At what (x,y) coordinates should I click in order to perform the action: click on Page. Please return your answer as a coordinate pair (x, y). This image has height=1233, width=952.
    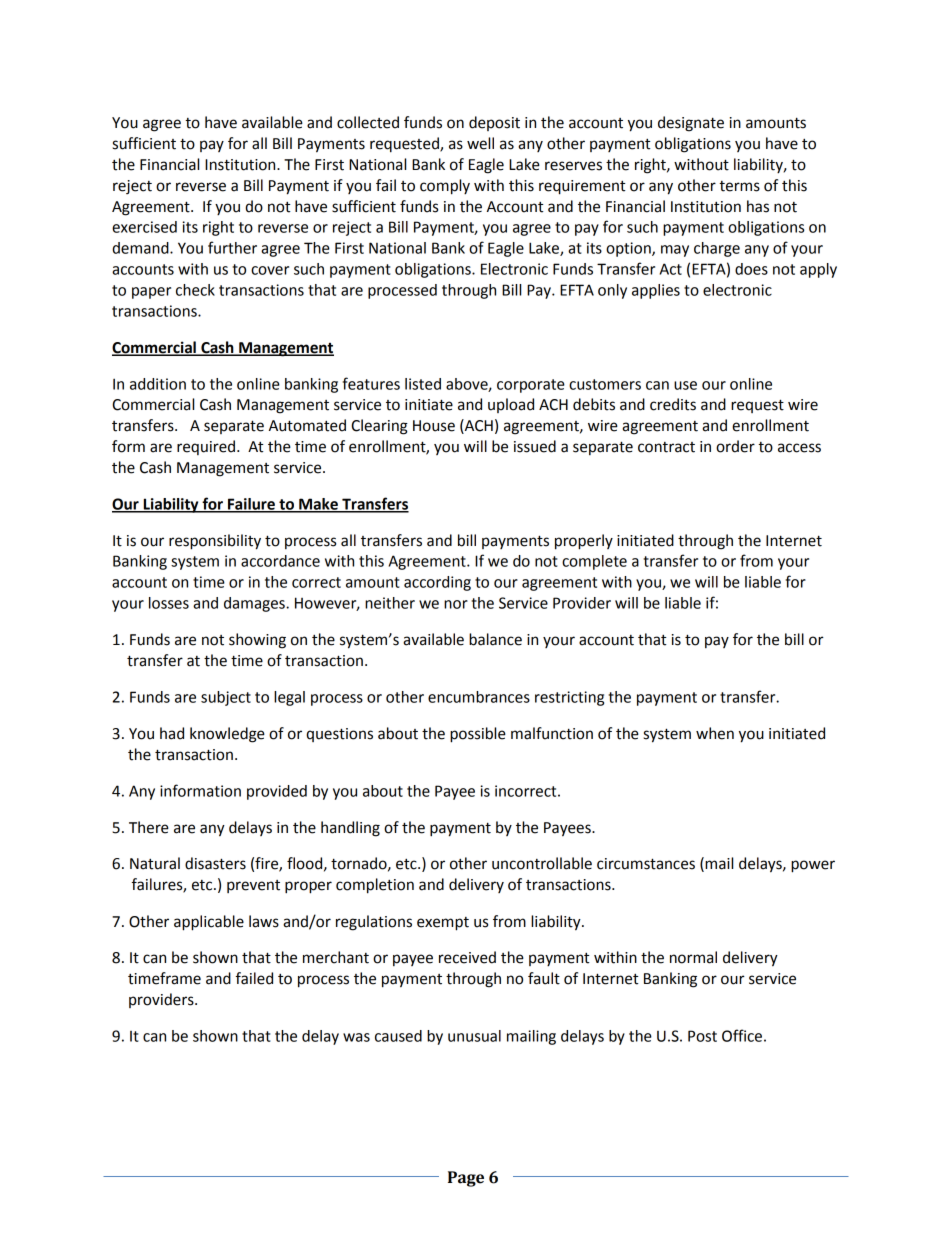
    Looking at the image, I should click on (466, 1179).
